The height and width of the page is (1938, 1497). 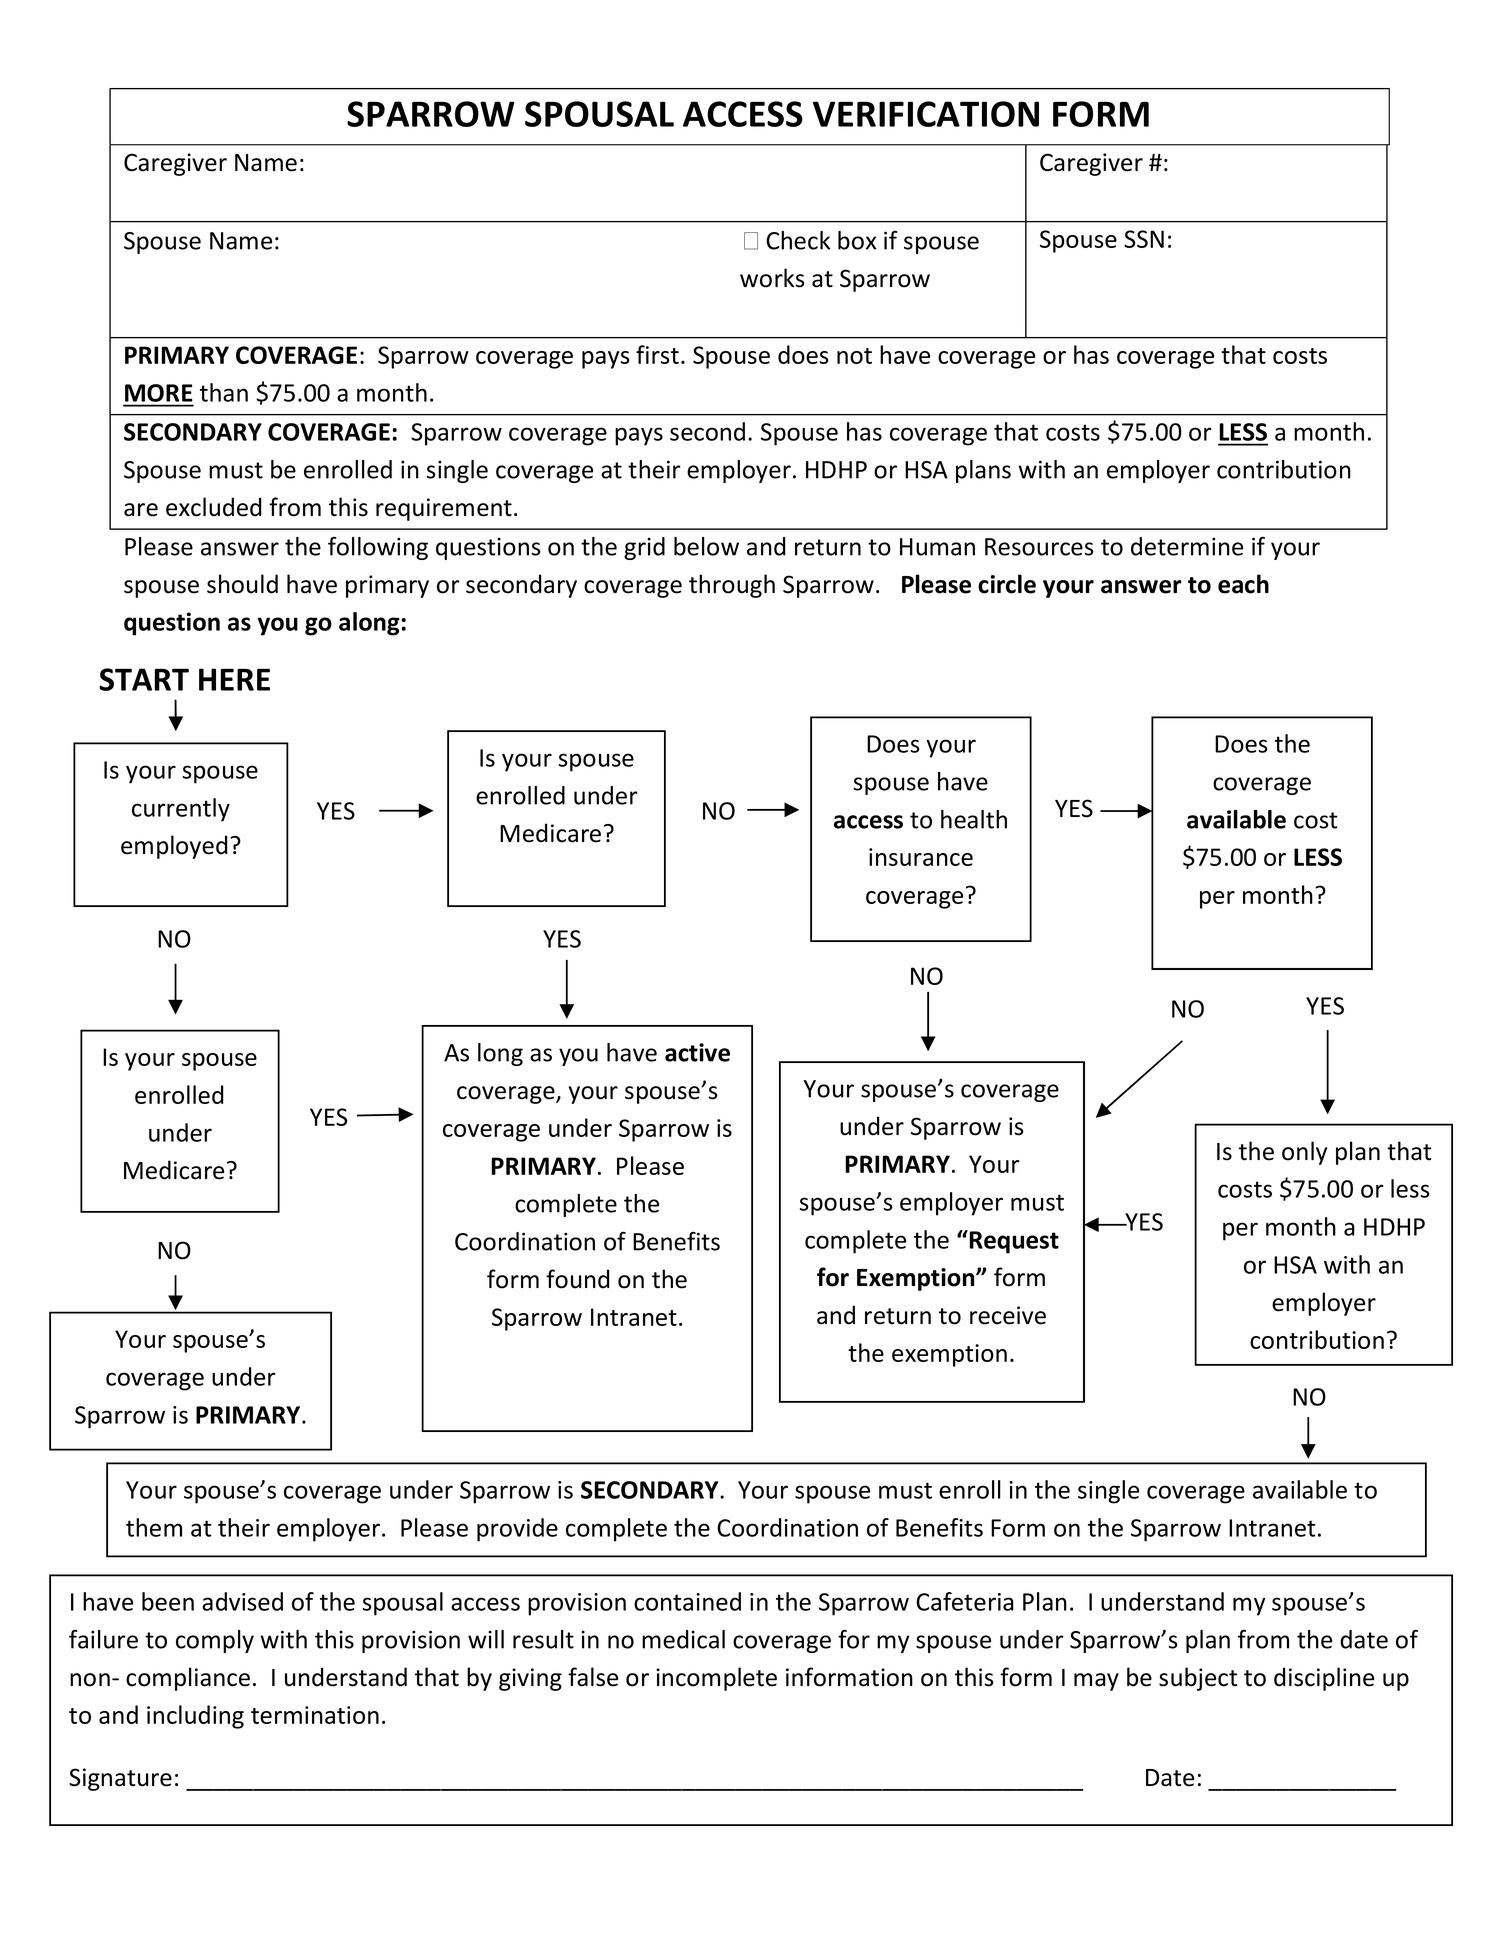 I want to click on than, so click(x=224, y=392).
